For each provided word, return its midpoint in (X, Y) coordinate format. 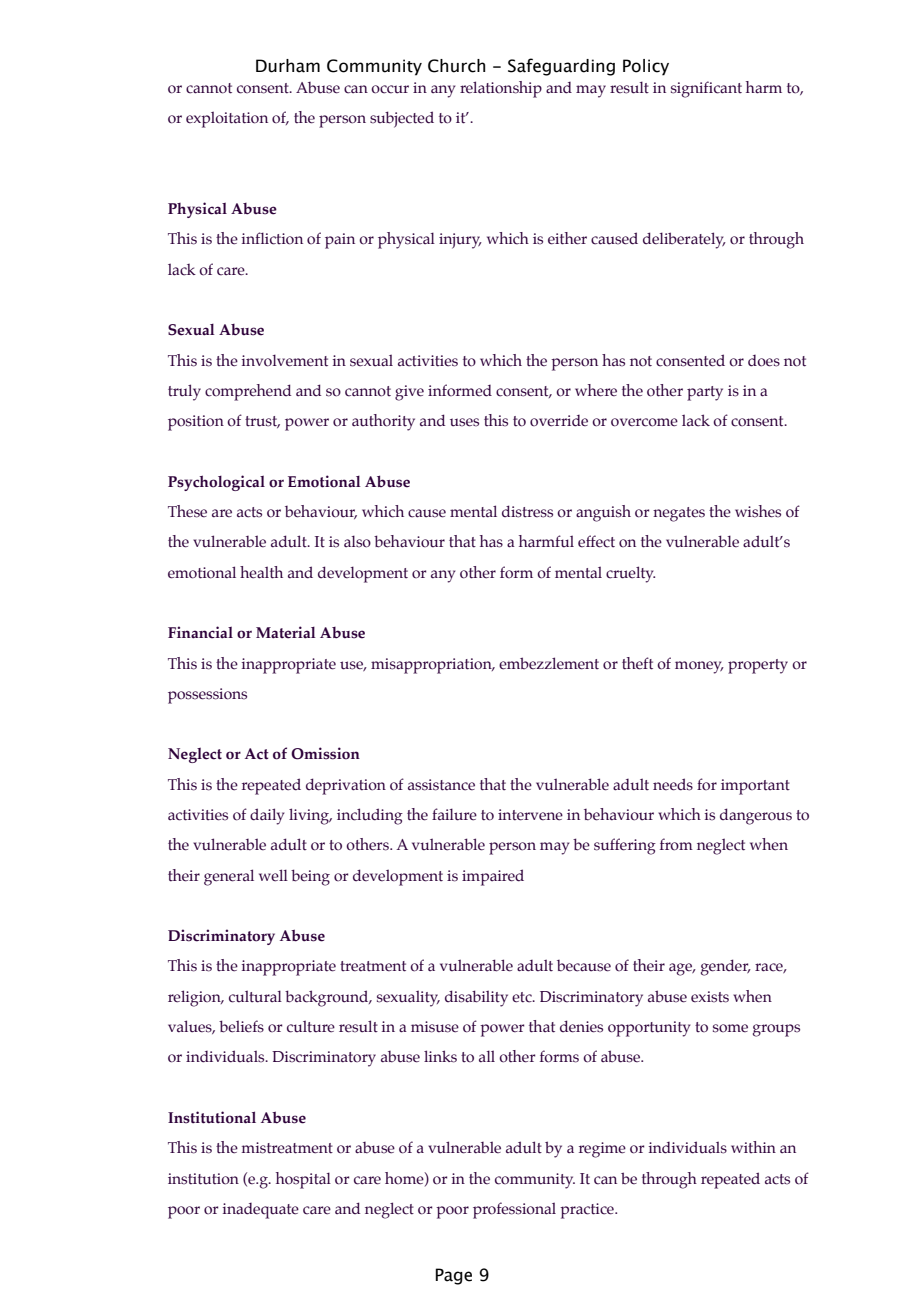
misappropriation (432, 666)
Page (453, 1276)
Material (286, 632)
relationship (501, 89)
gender (726, 967)
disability (476, 998)
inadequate (261, 1211)
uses (464, 422)
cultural (255, 996)
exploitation (227, 119)
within (753, 1147)
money (699, 667)
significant (706, 89)
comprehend (248, 392)
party (705, 393)
